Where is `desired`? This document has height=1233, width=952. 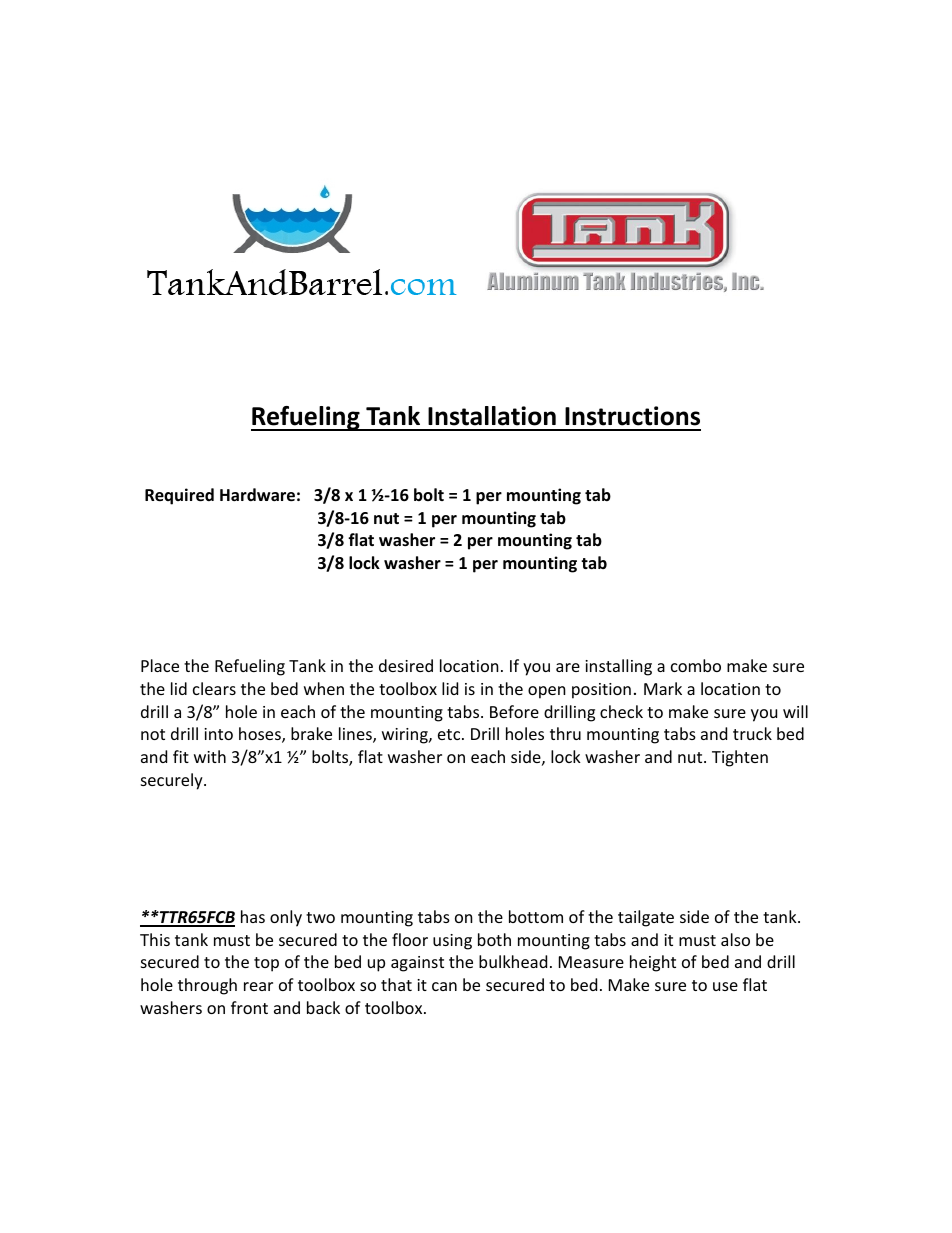
desired is located at coordinates (406, 665).
